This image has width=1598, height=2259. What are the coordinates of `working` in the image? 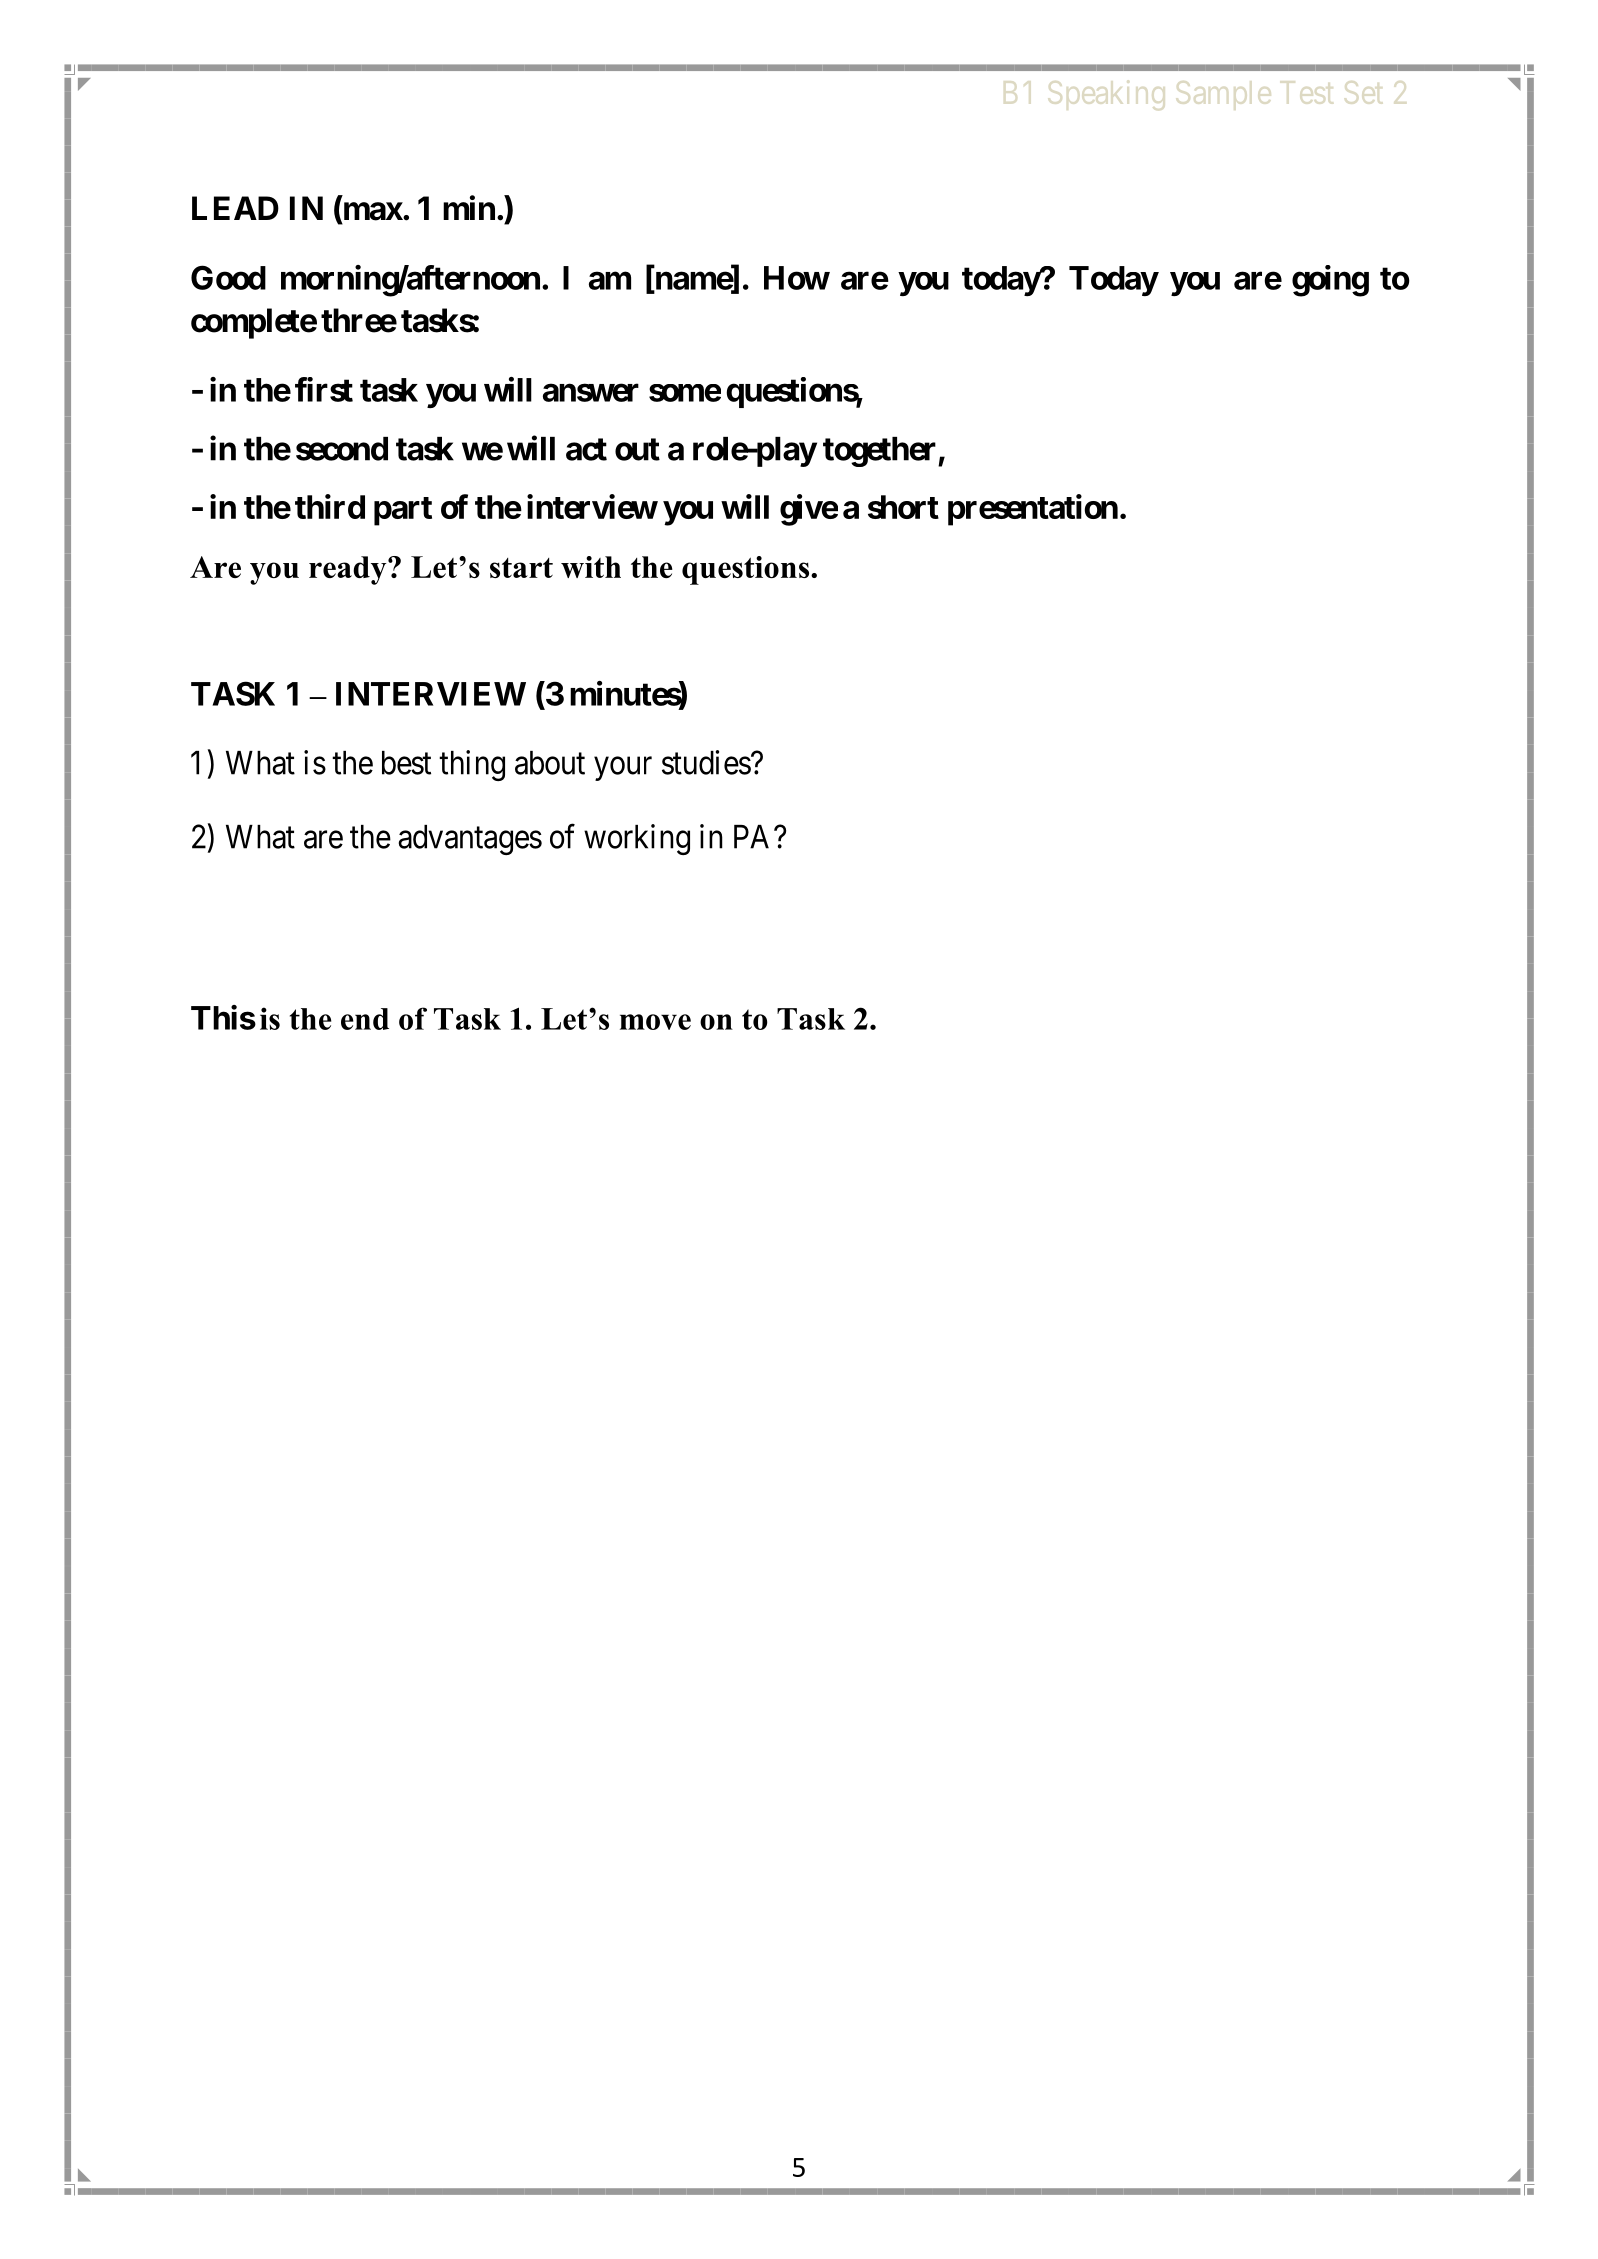 It's located at (637, 839).
